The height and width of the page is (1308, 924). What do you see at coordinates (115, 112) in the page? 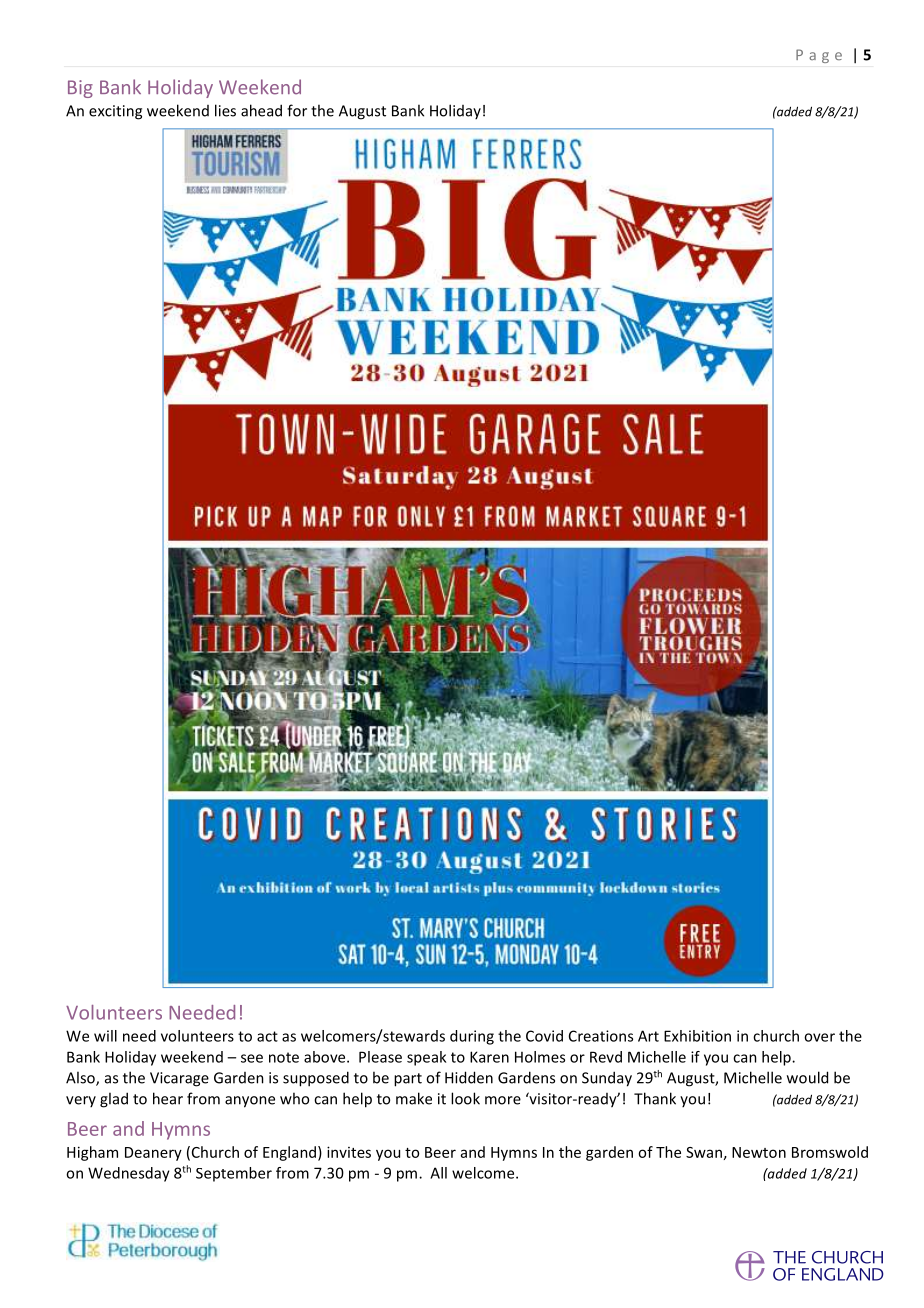
I see `exciting` at bounding box center [115, 112].
